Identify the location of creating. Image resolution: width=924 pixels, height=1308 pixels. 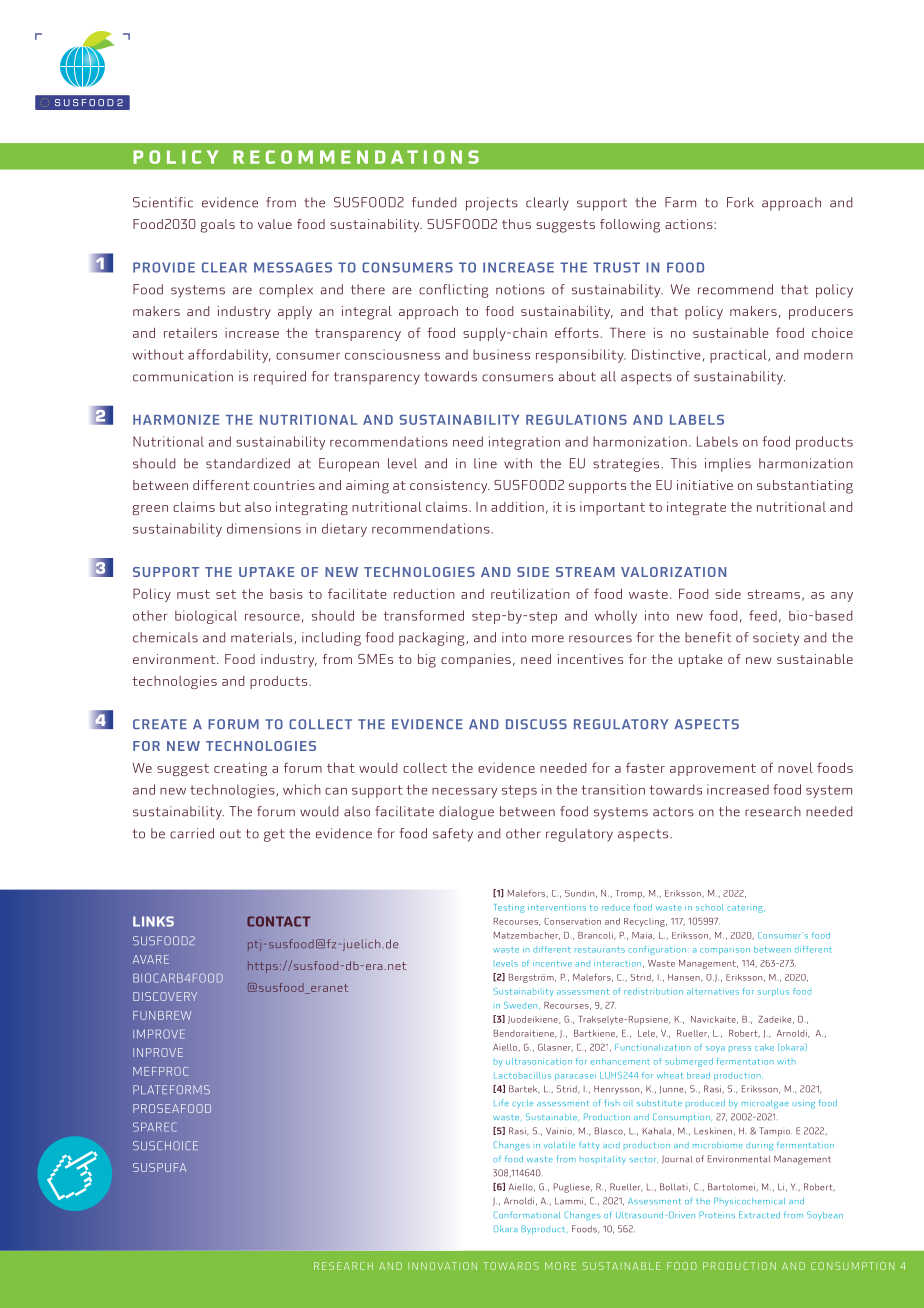
(240, 769).
